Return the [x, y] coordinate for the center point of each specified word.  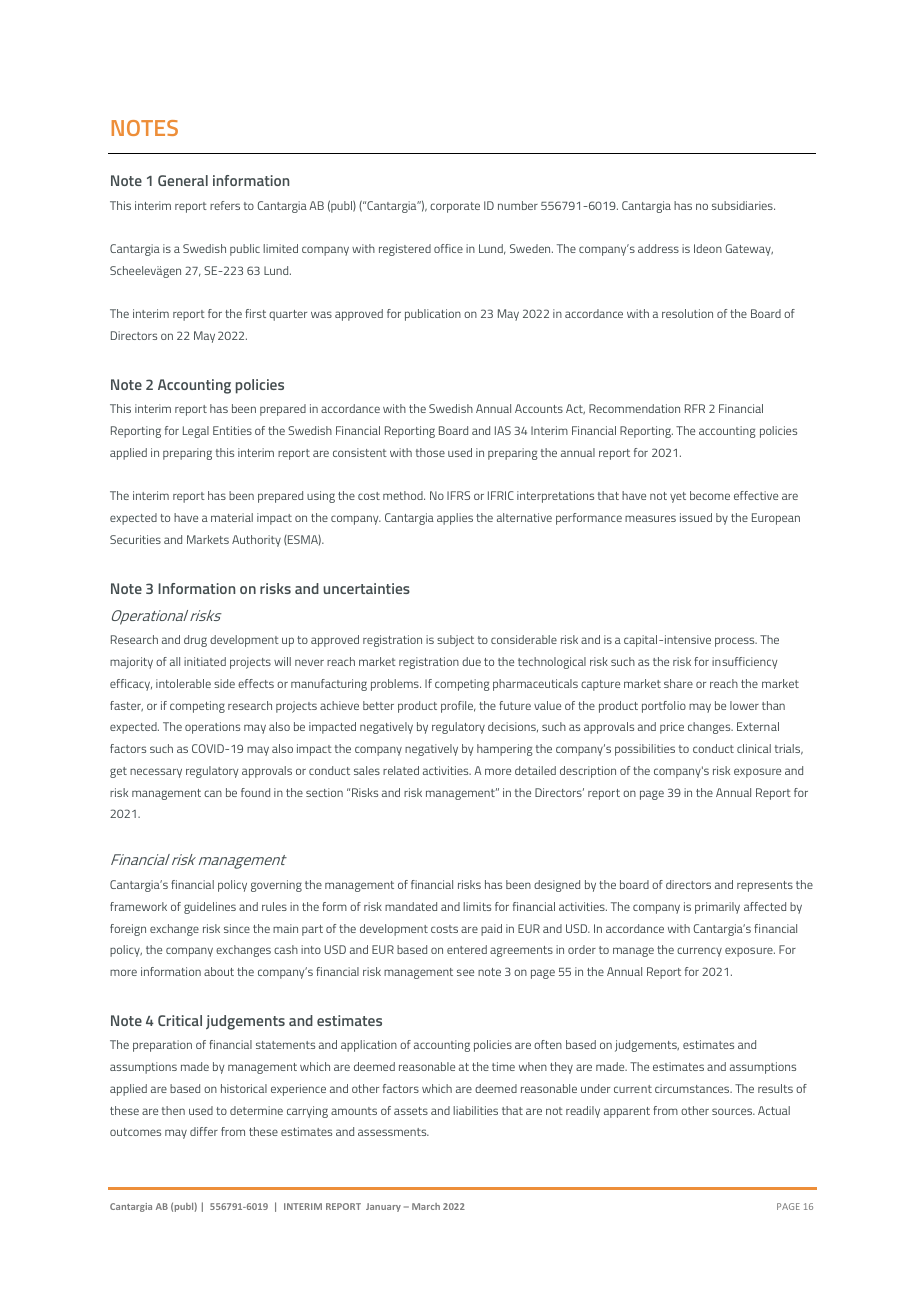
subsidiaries [743, 205]
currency [699, 952]
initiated [205, 661]
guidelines [210, 908]
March [426, 1206]
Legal [196, 432]
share [678, 683]
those [430, 452]
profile [458, 707]
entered [467, 949]
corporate [455, 207]
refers [225, 205]
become [710, 495]
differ [204, 1131]
